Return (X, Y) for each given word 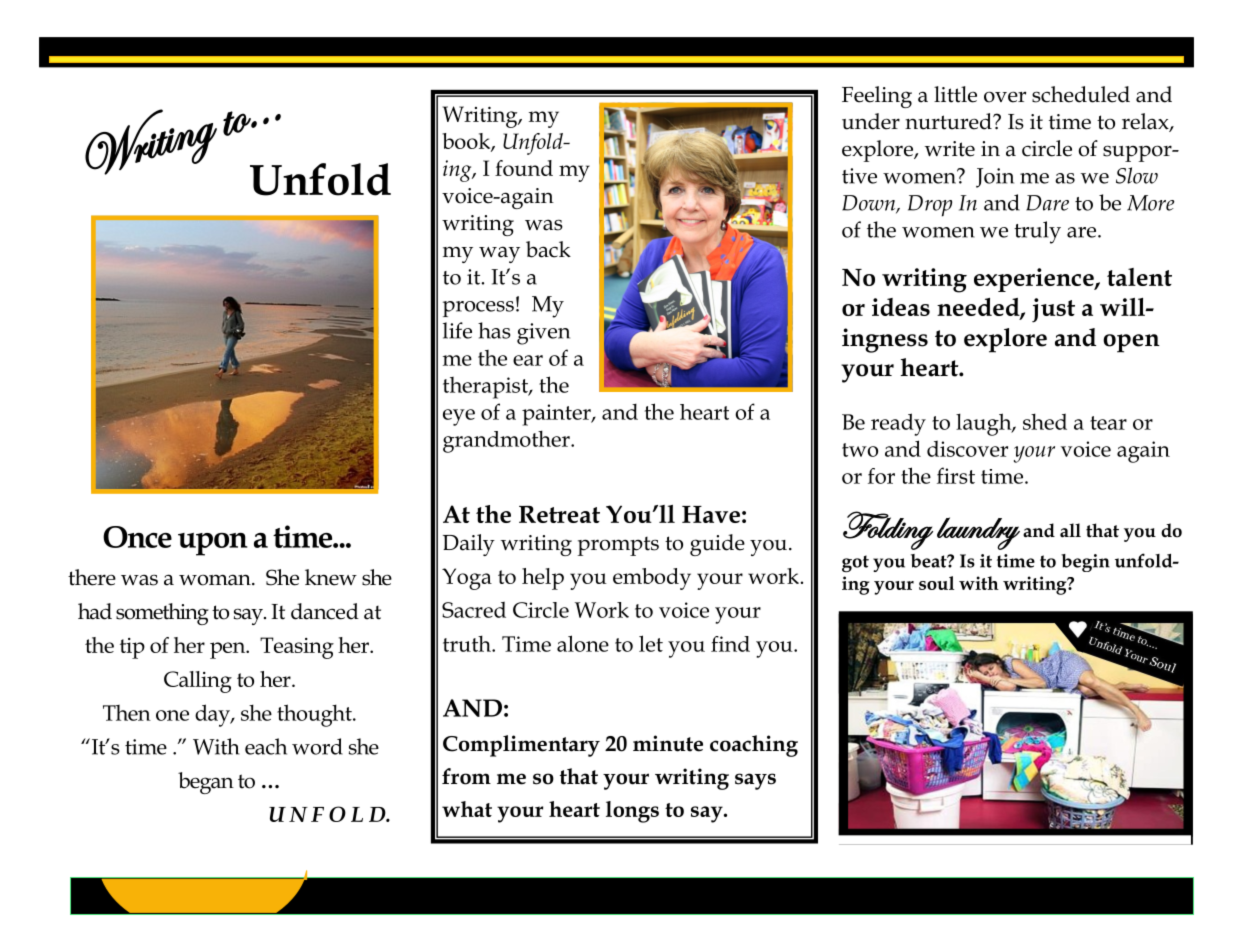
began (206, 783)
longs (632, 812)
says (755, 781)
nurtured (949, 121)
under (871, 121)
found (524, 168)
